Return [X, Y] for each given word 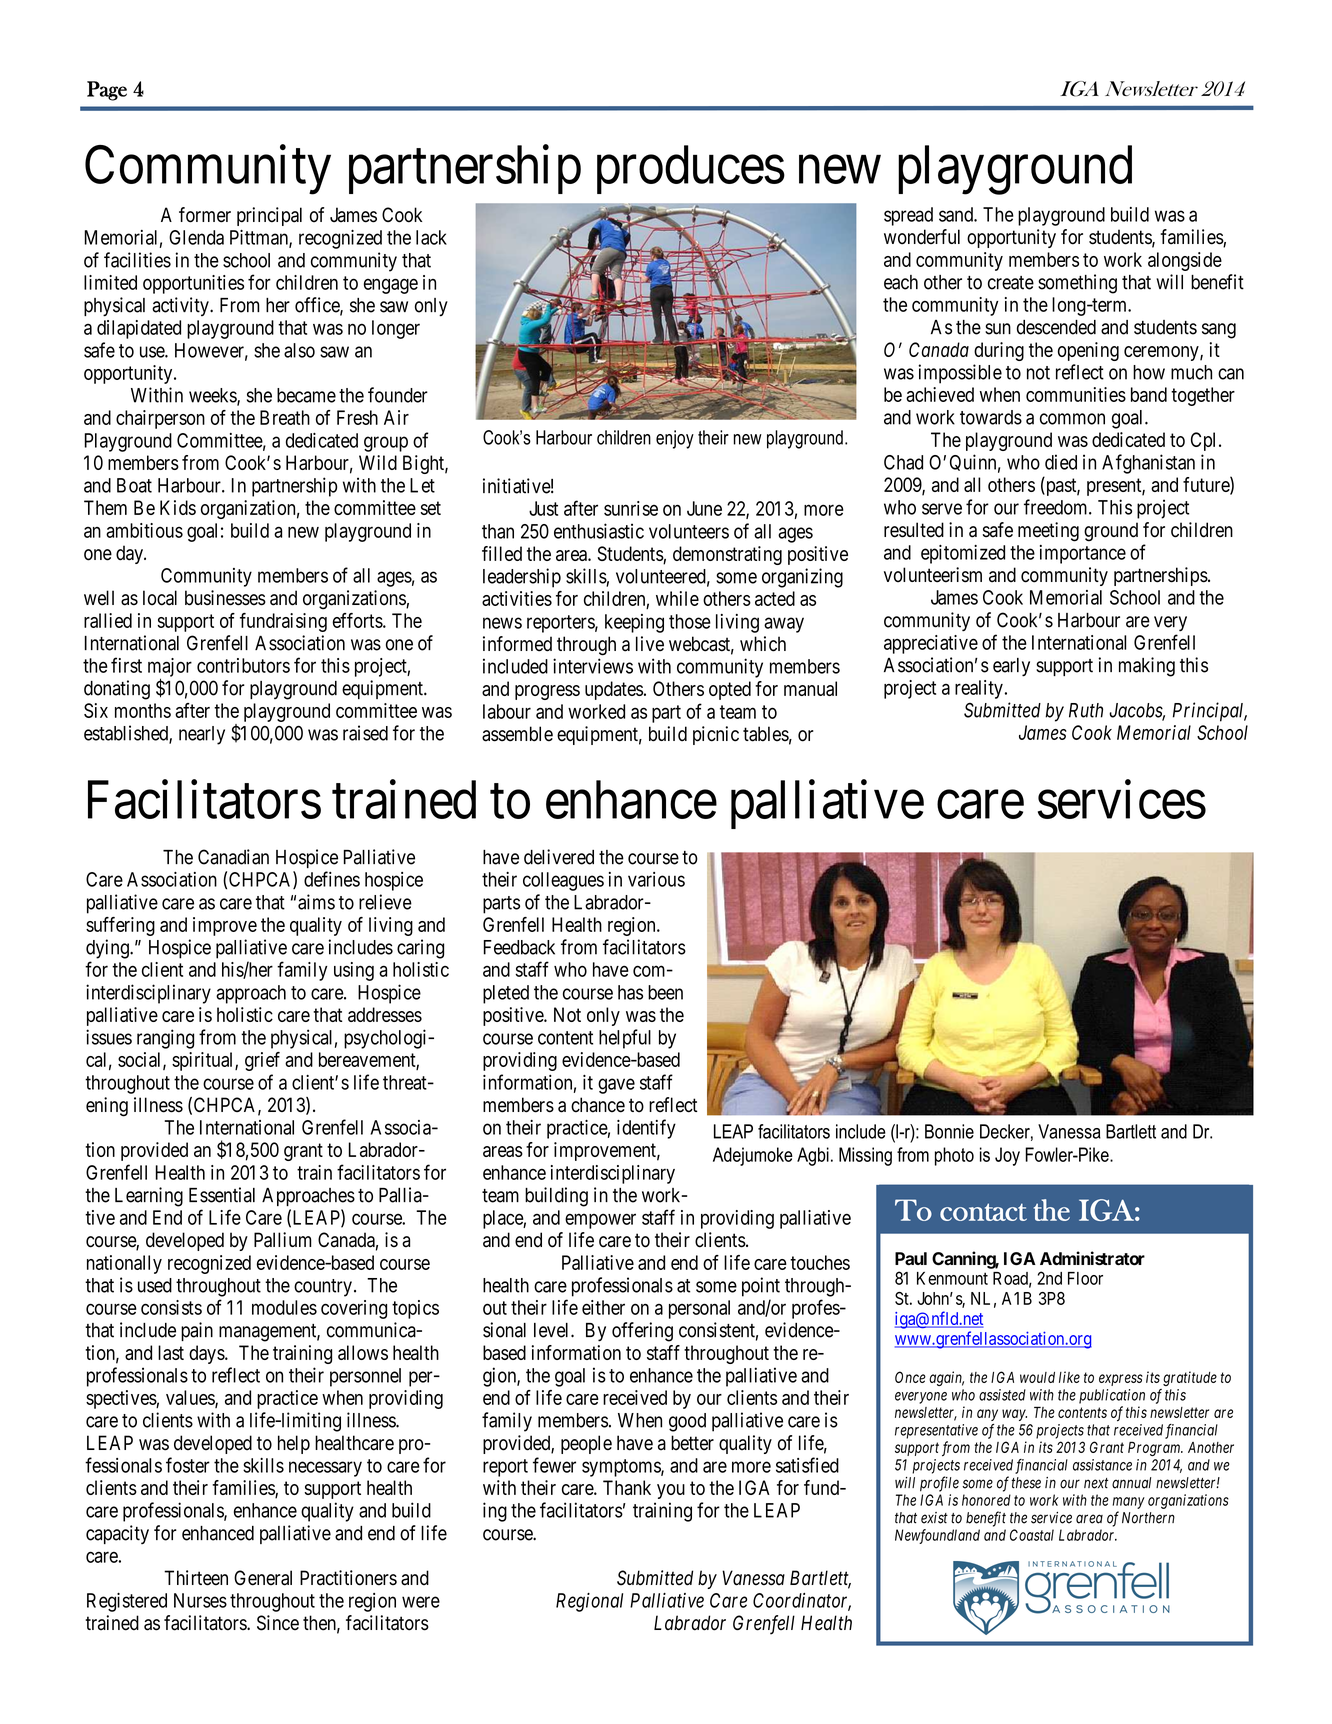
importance [1083, 554]
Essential [222, 1195]
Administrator [1092, 1258]
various [656, 879]
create [1011, 283]
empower [600, 1221]
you [671, 1491]
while [677, 598]
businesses [225, 598]
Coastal [1032, 1535]
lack [431, 237]
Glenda [196, 237]
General [263, 1578]
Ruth [1086, 710]
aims [316, 902]
